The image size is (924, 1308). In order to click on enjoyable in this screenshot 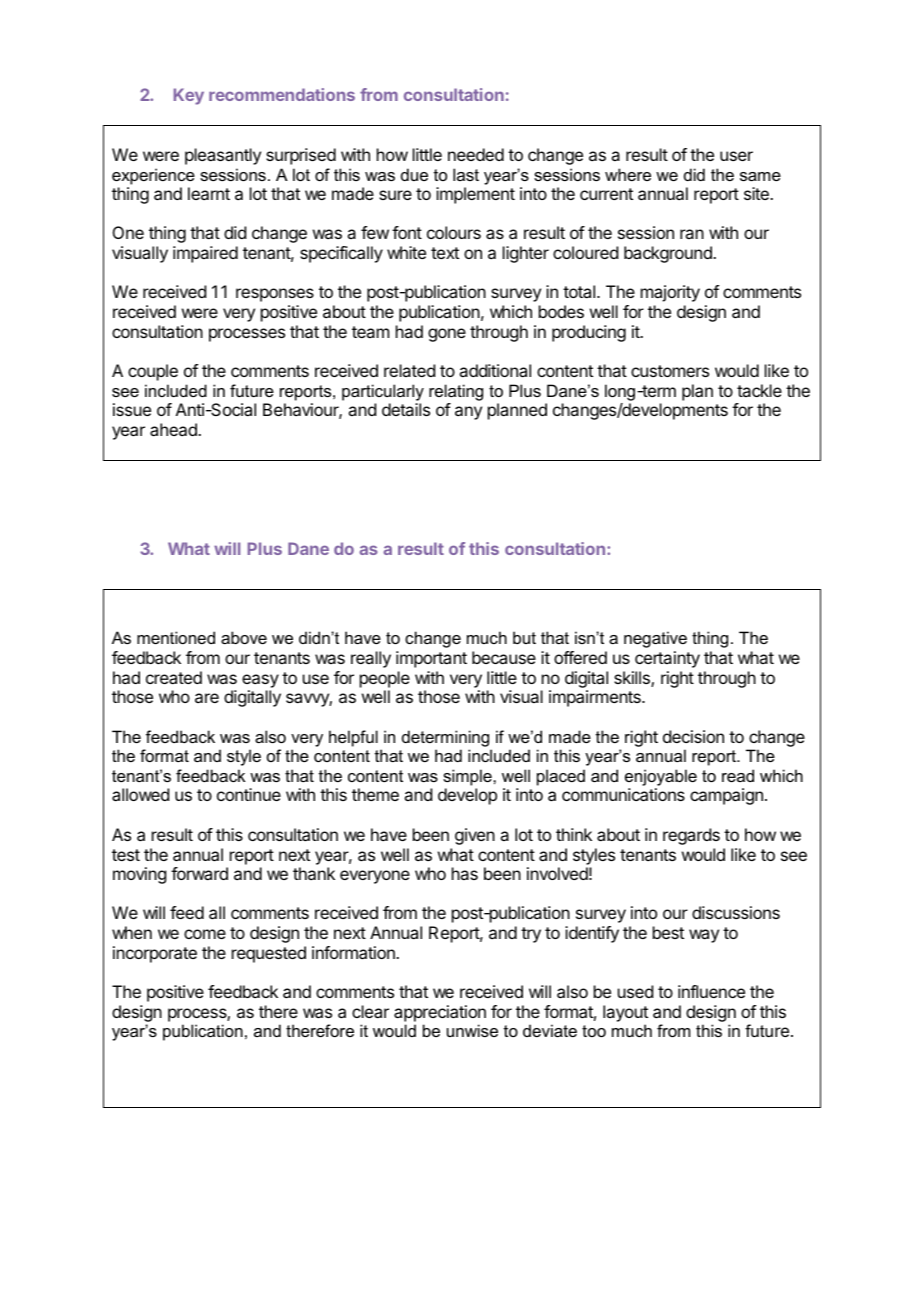, I will do `click(661, 777)`.
